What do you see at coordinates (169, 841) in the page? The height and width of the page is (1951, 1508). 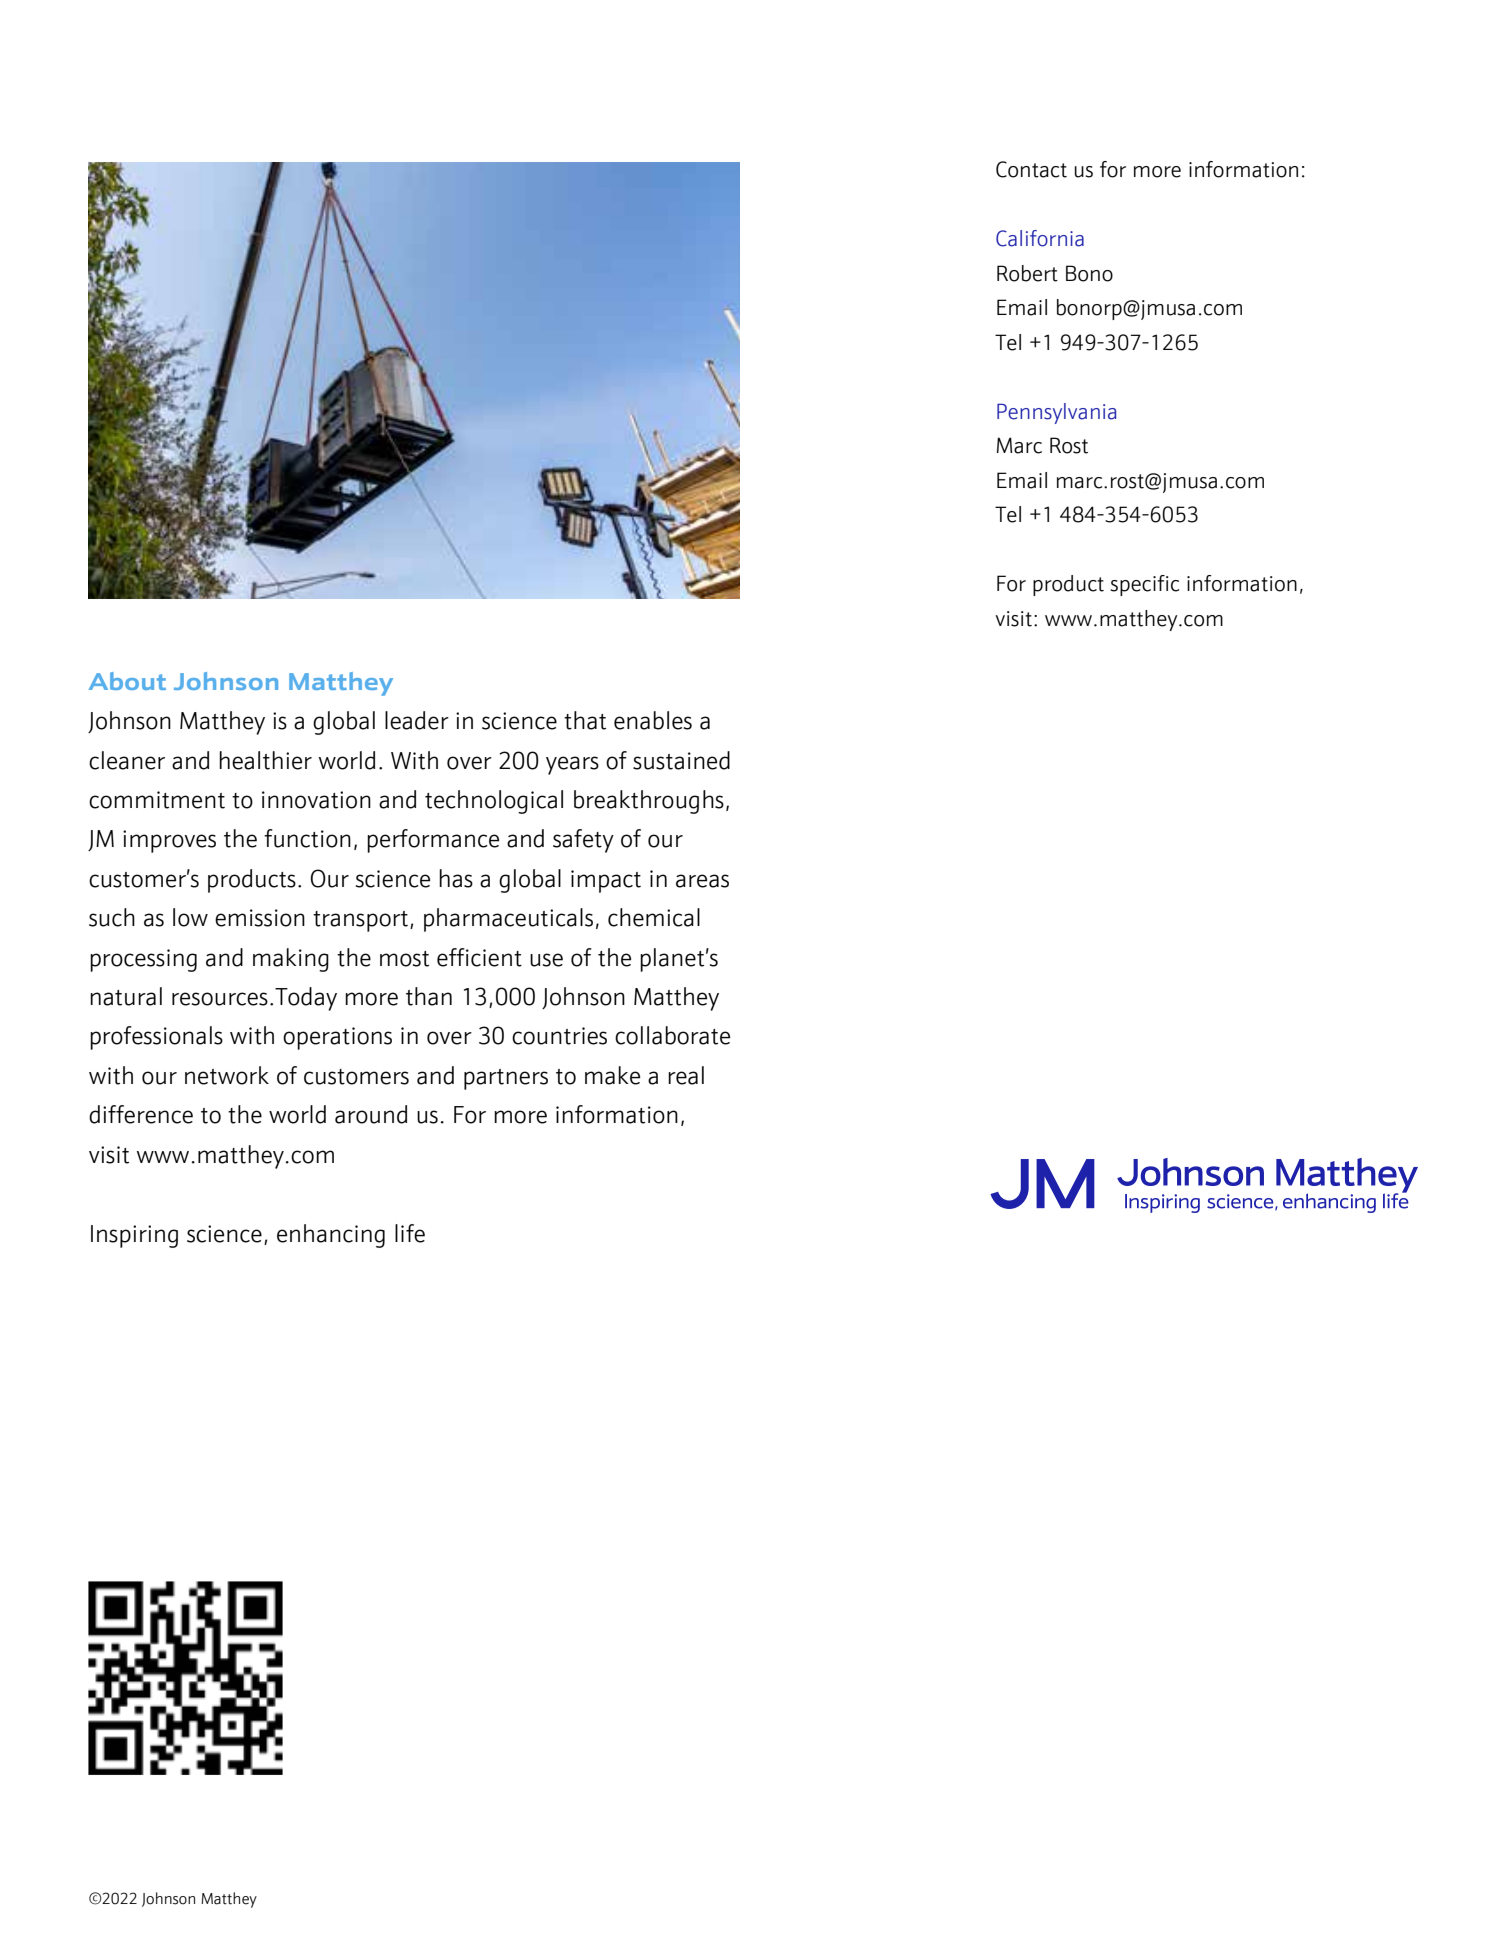 I see `improves` at bounding box center [169, 841].
